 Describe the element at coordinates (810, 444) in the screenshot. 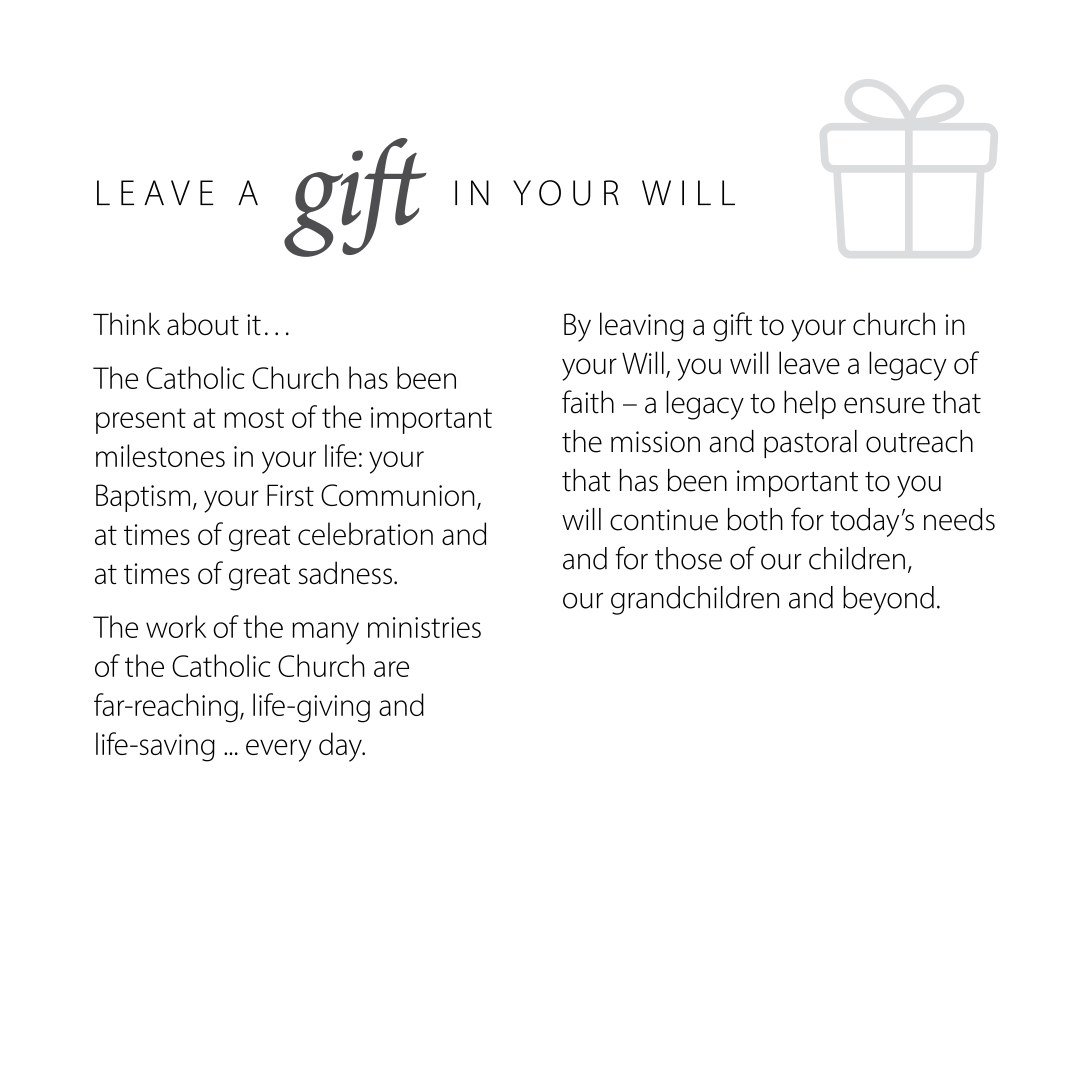

I see `pastoral` at that location.
